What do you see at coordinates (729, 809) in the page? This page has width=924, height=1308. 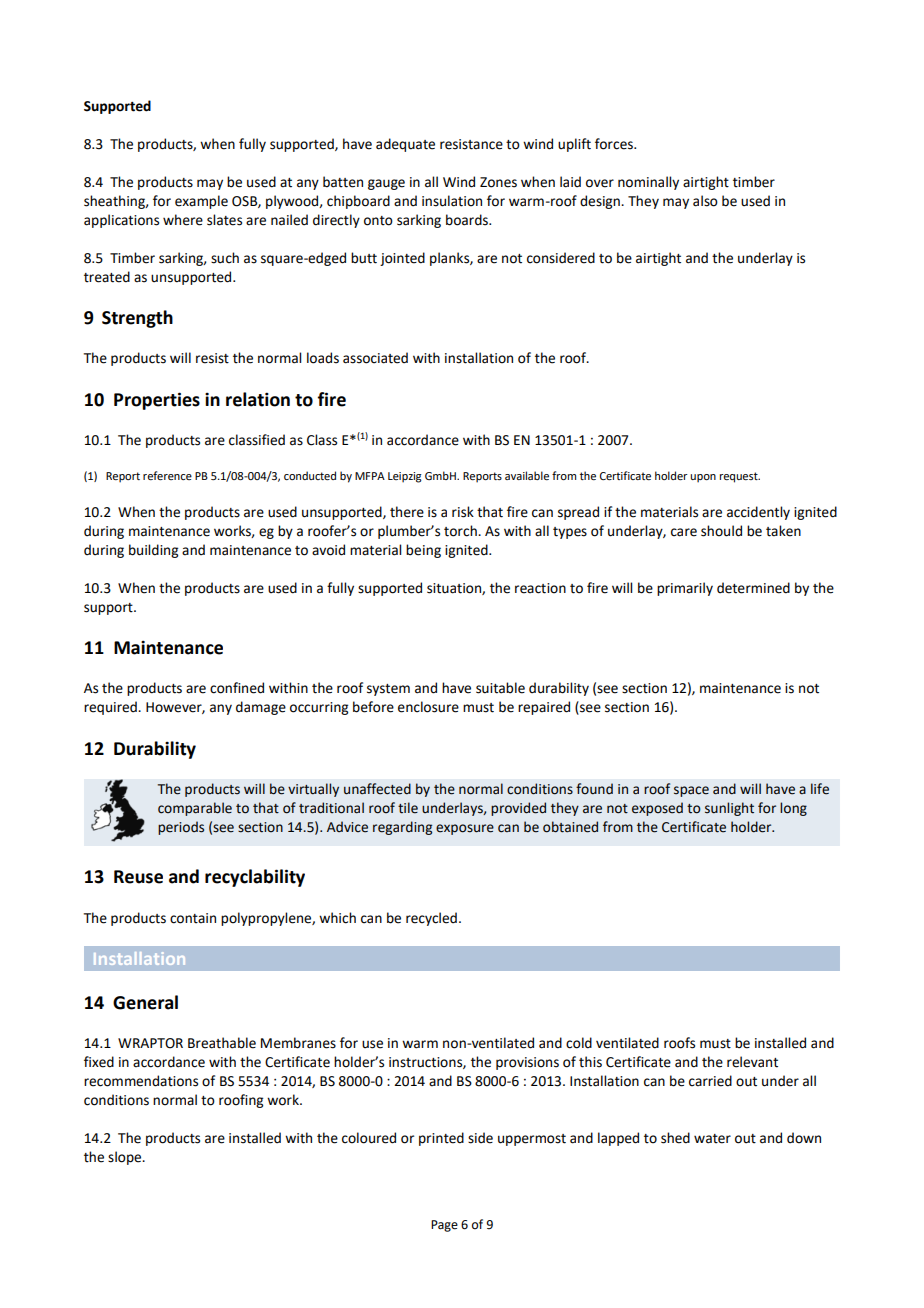 I see `sunlight` at bounding box center [729, 809].
